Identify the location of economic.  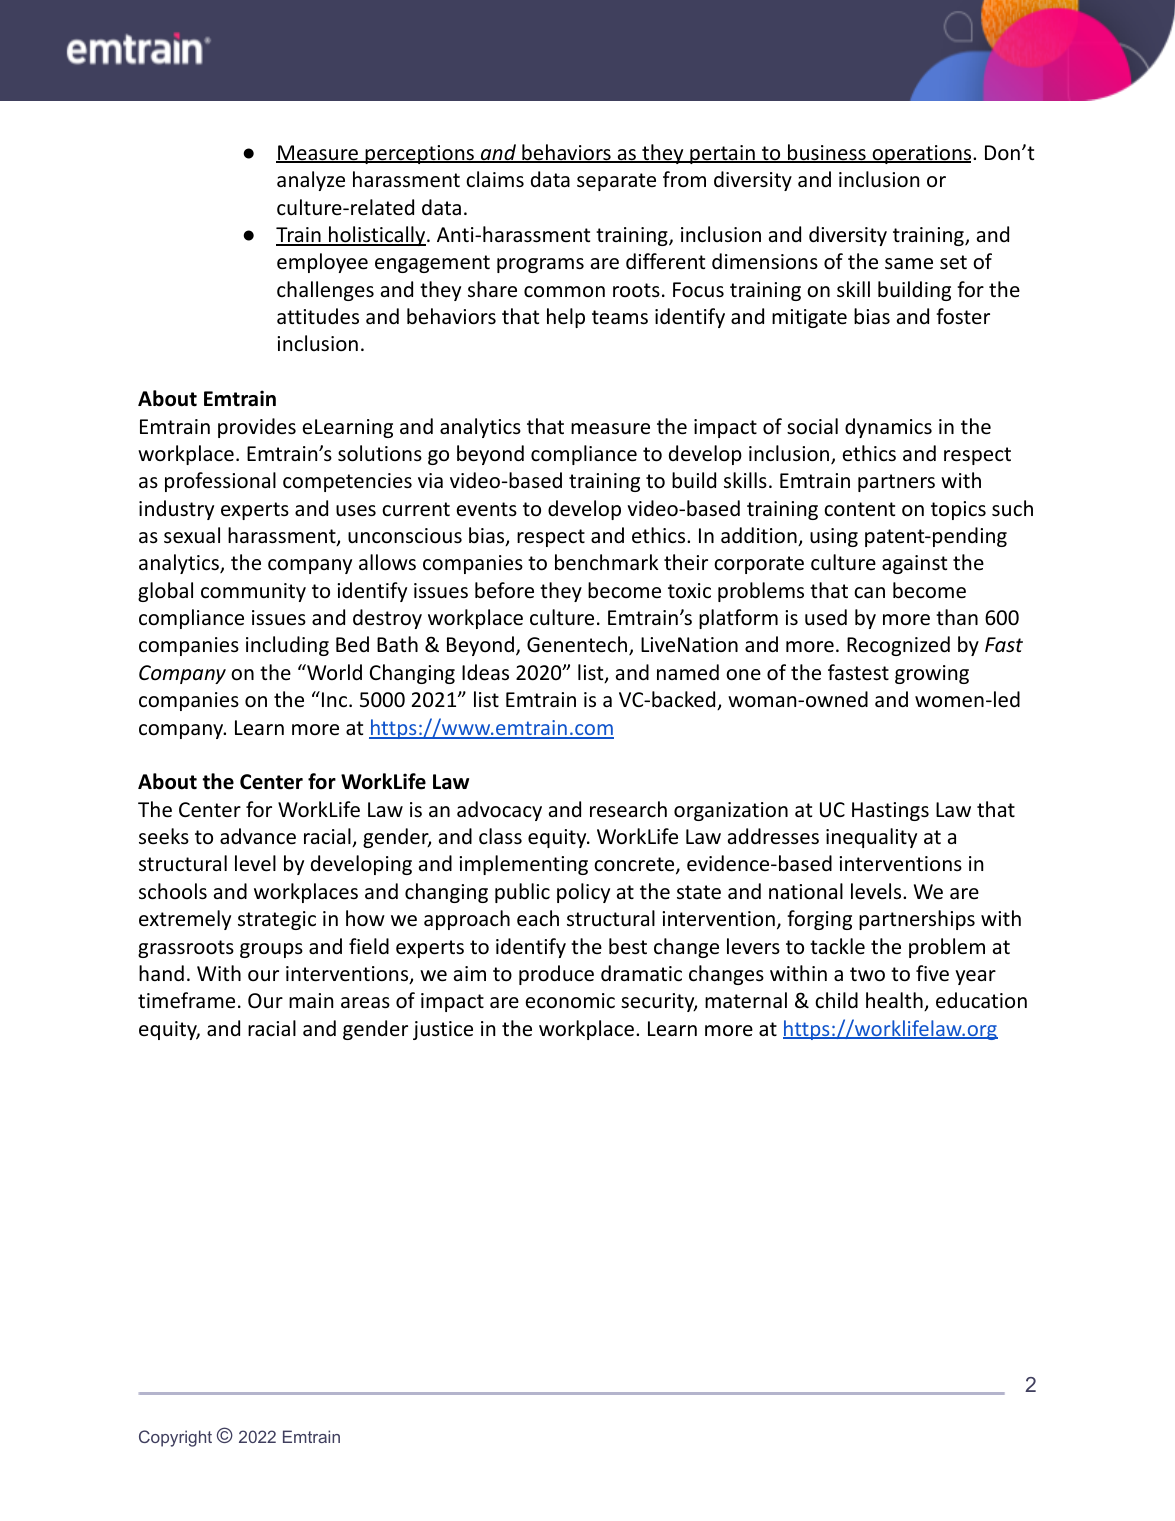
(570, 1001).
